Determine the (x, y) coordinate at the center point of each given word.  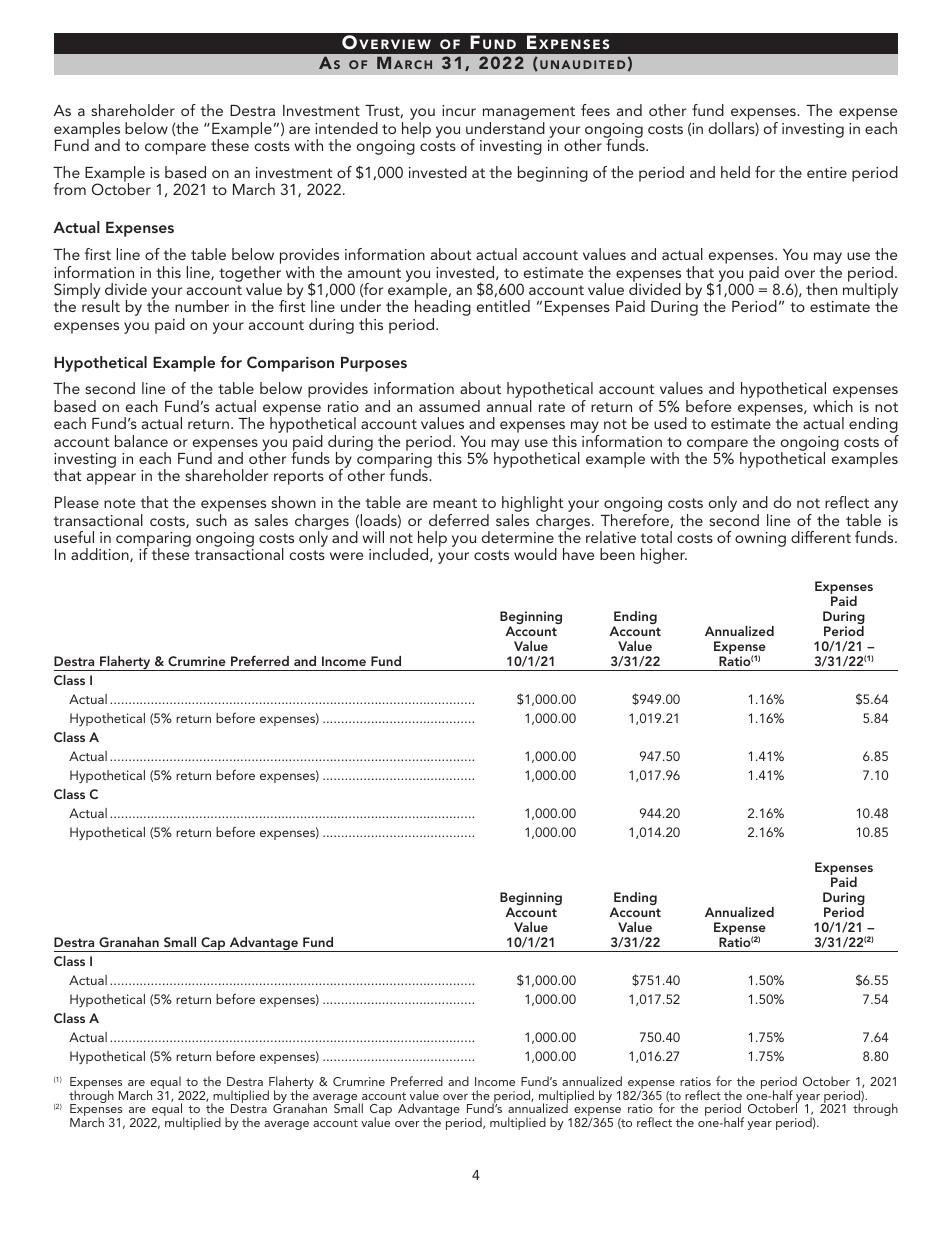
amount (374, 273)
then (821, 289)
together (250, 275)
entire (827, 172)
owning (760, 539)
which (833, 406)
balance (141, 441)
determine (518, 537)
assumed (449, 406)
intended (346, 128)
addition (101, 555)
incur (459, 110)
